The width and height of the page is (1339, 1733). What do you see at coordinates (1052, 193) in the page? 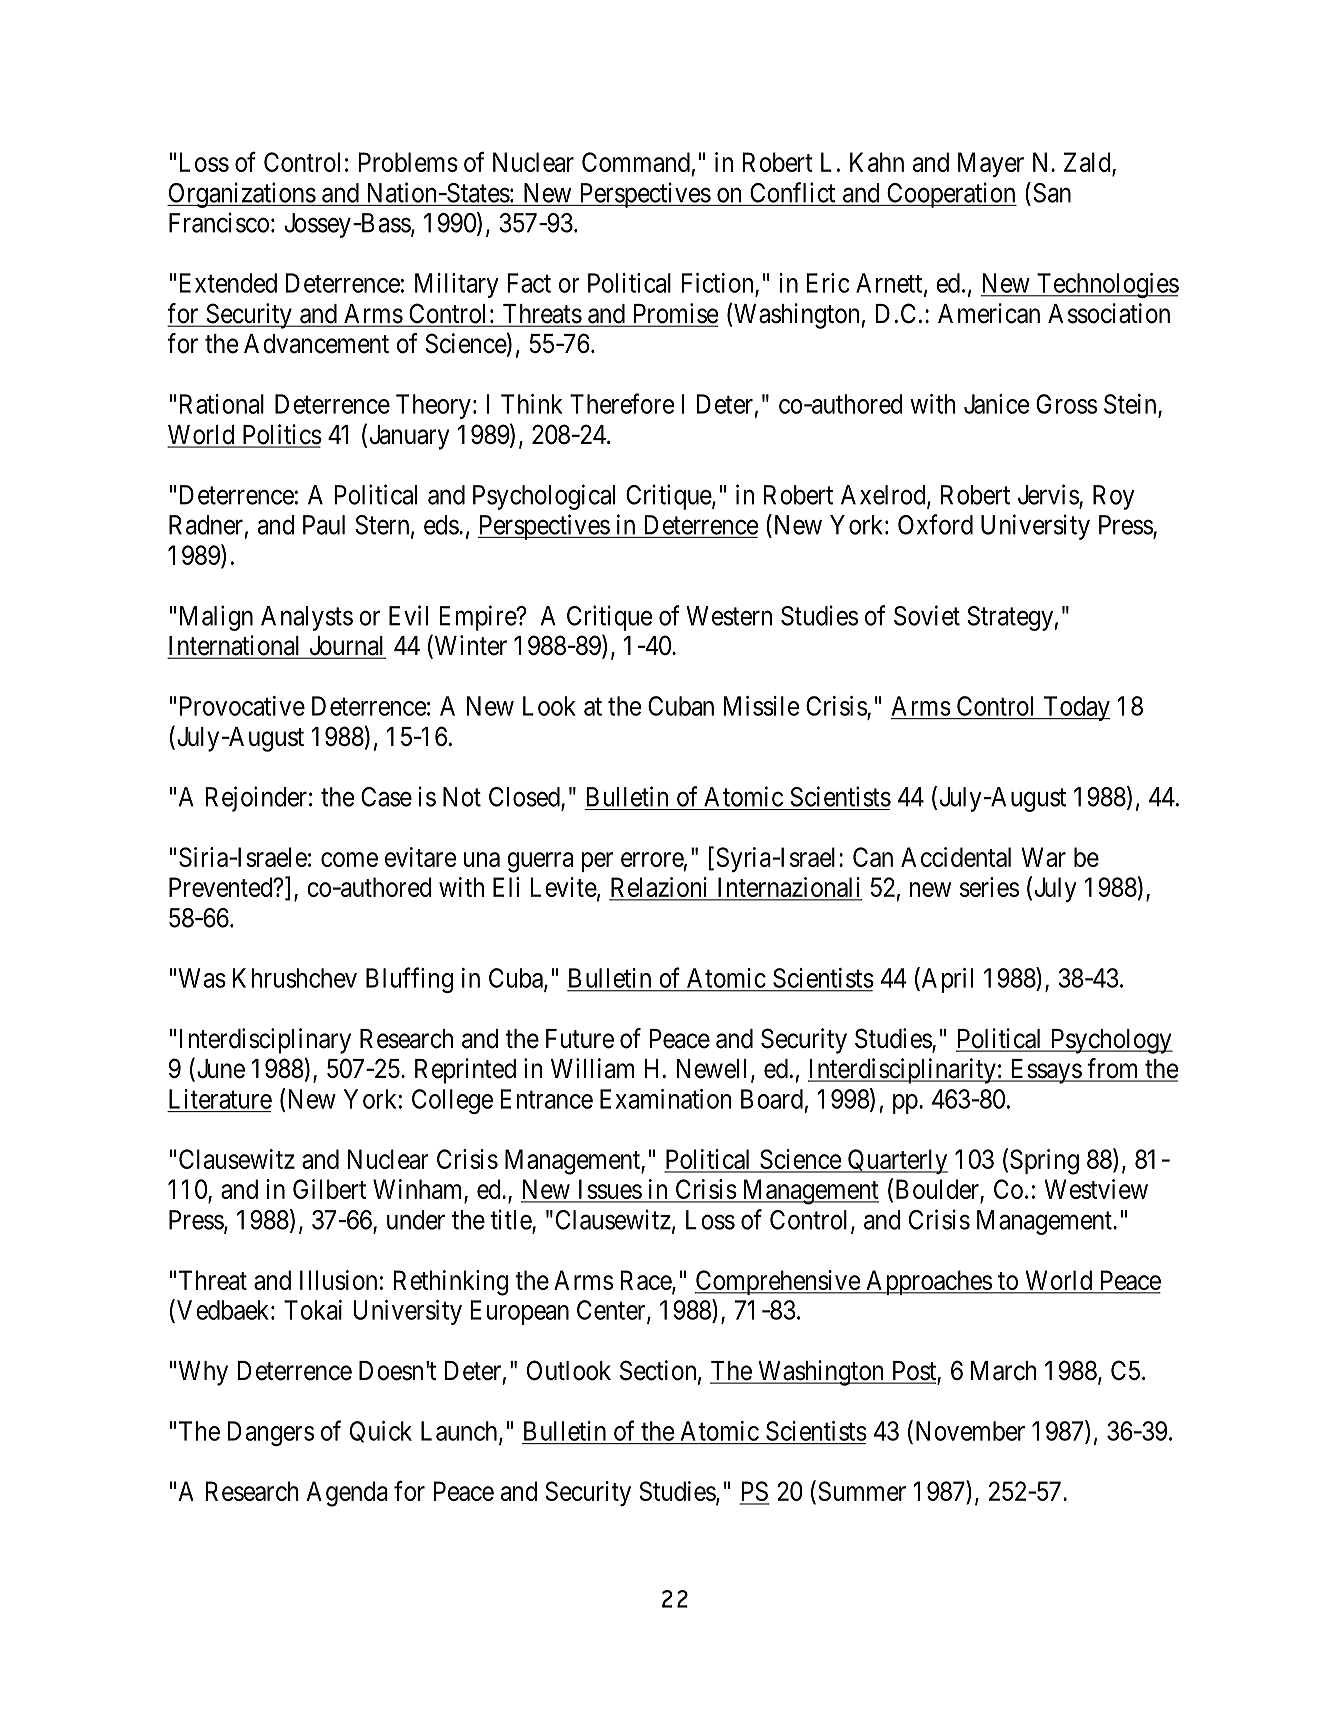
I see `San` at bounding box center [1052, 193].
